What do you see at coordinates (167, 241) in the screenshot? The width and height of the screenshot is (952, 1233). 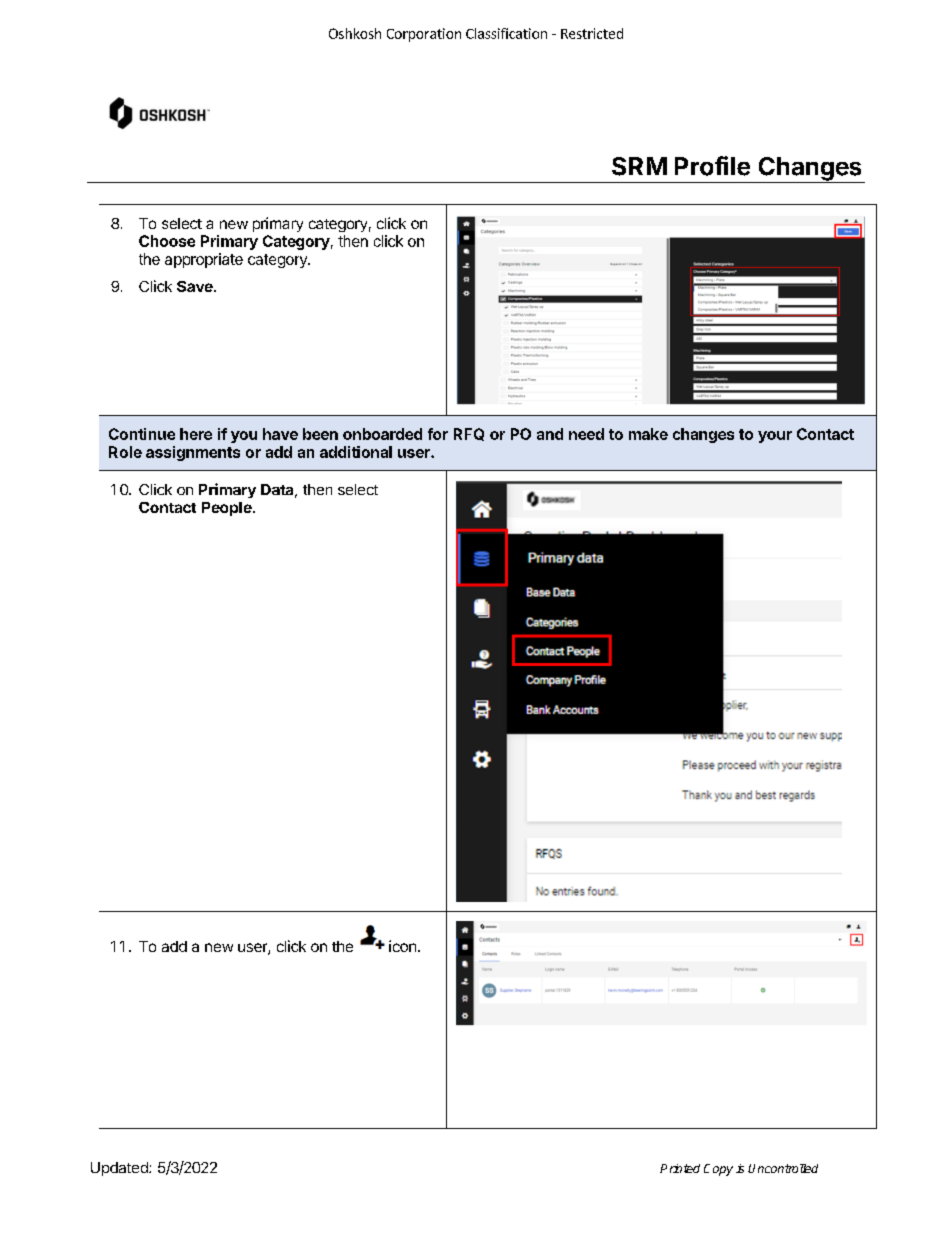 I see `Choose` at bounding box center [167, 241].
